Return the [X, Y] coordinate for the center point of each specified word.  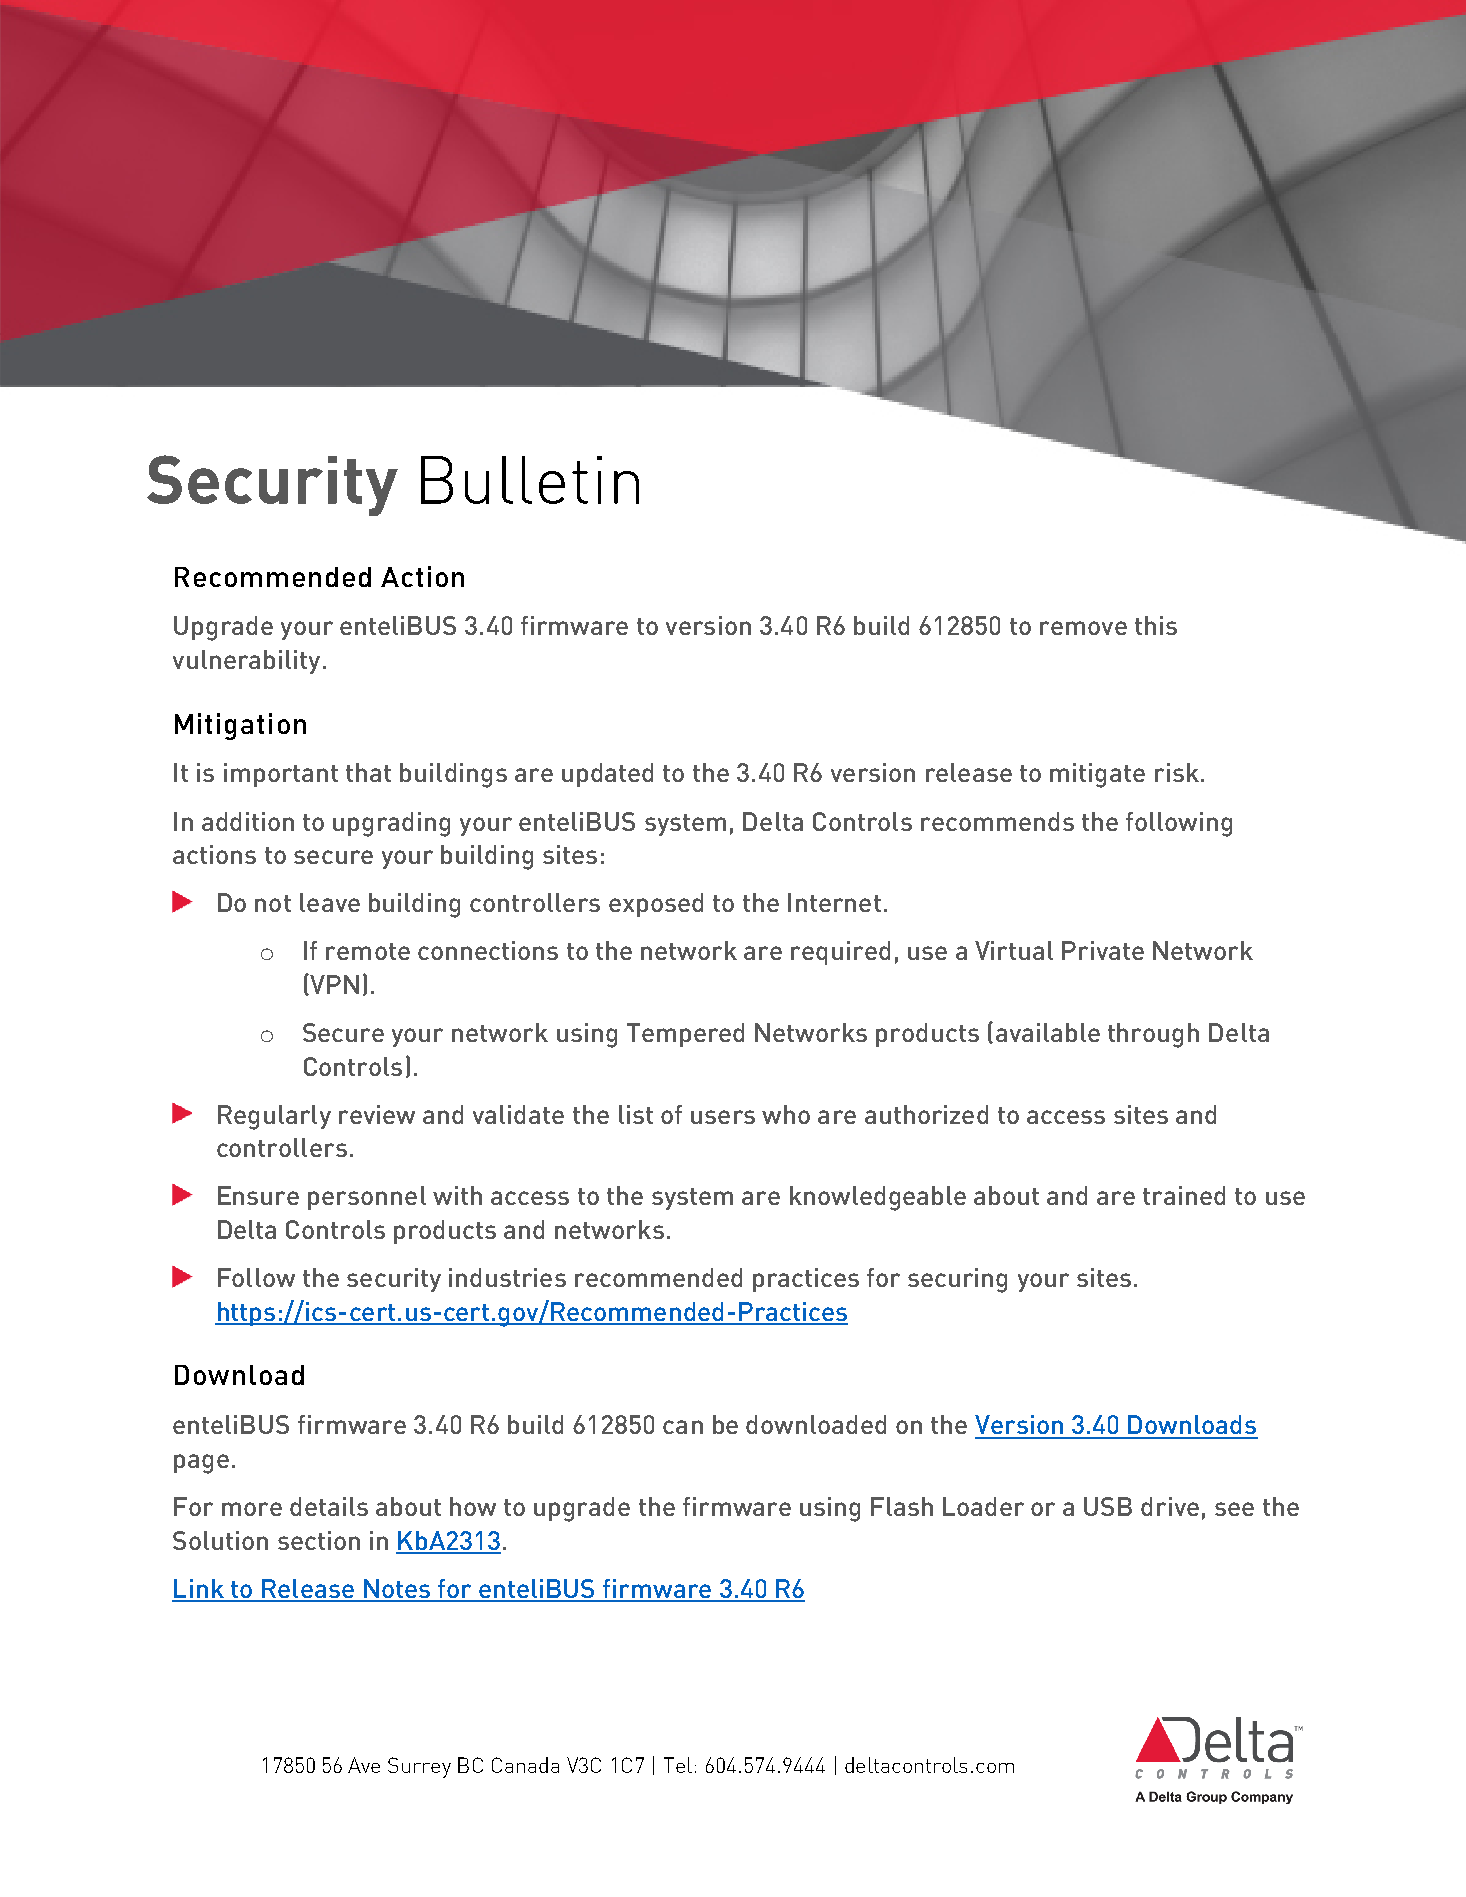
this [1156, 625]
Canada [525, 1765]
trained [1184, 1195]
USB [1108, 1506]
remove [1083, 628]
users [723, 1117]
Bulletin [530, 480]
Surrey [419, 1767]
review [377, 1114]
